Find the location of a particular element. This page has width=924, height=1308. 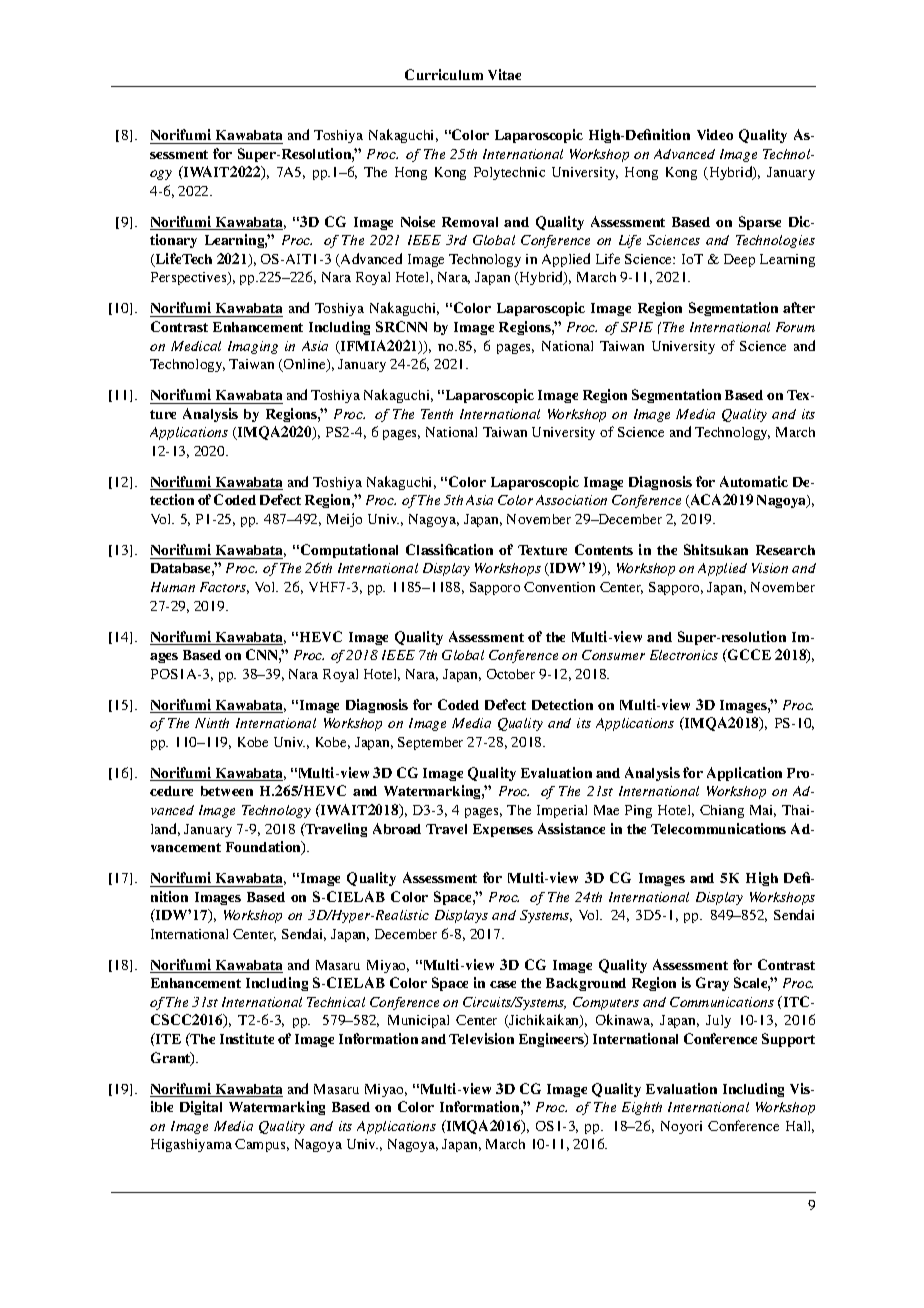

Tenth is located at coordinates (437, 414).
